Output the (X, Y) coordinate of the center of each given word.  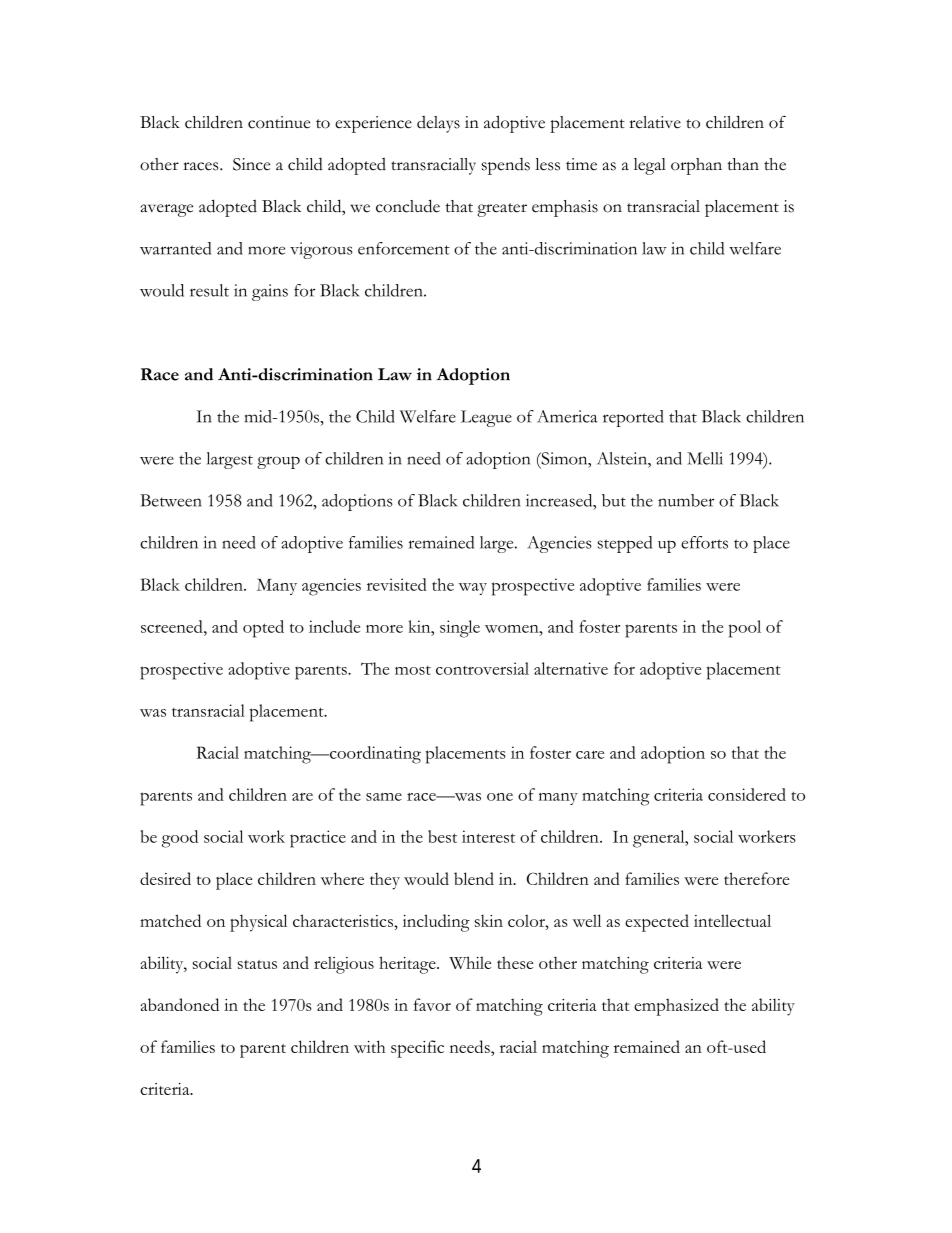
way (473, 589)
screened (173, 626)
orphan (696, 166)
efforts (704, 542)
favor (432, 1004)
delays (438, 124)
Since (251, 164)
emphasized (676, 1007)
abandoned (179, 1004)
